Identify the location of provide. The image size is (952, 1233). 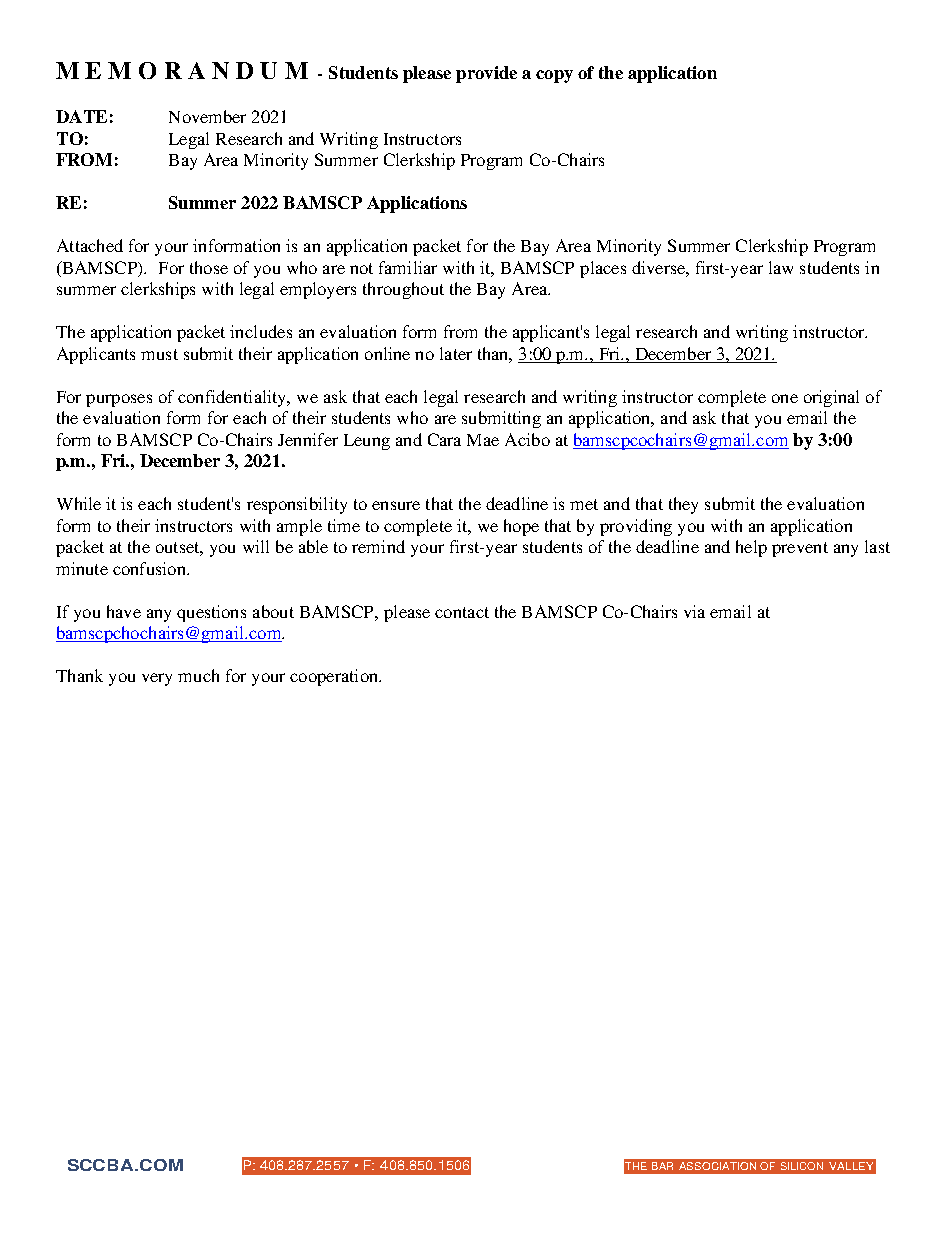
(486, 74).
